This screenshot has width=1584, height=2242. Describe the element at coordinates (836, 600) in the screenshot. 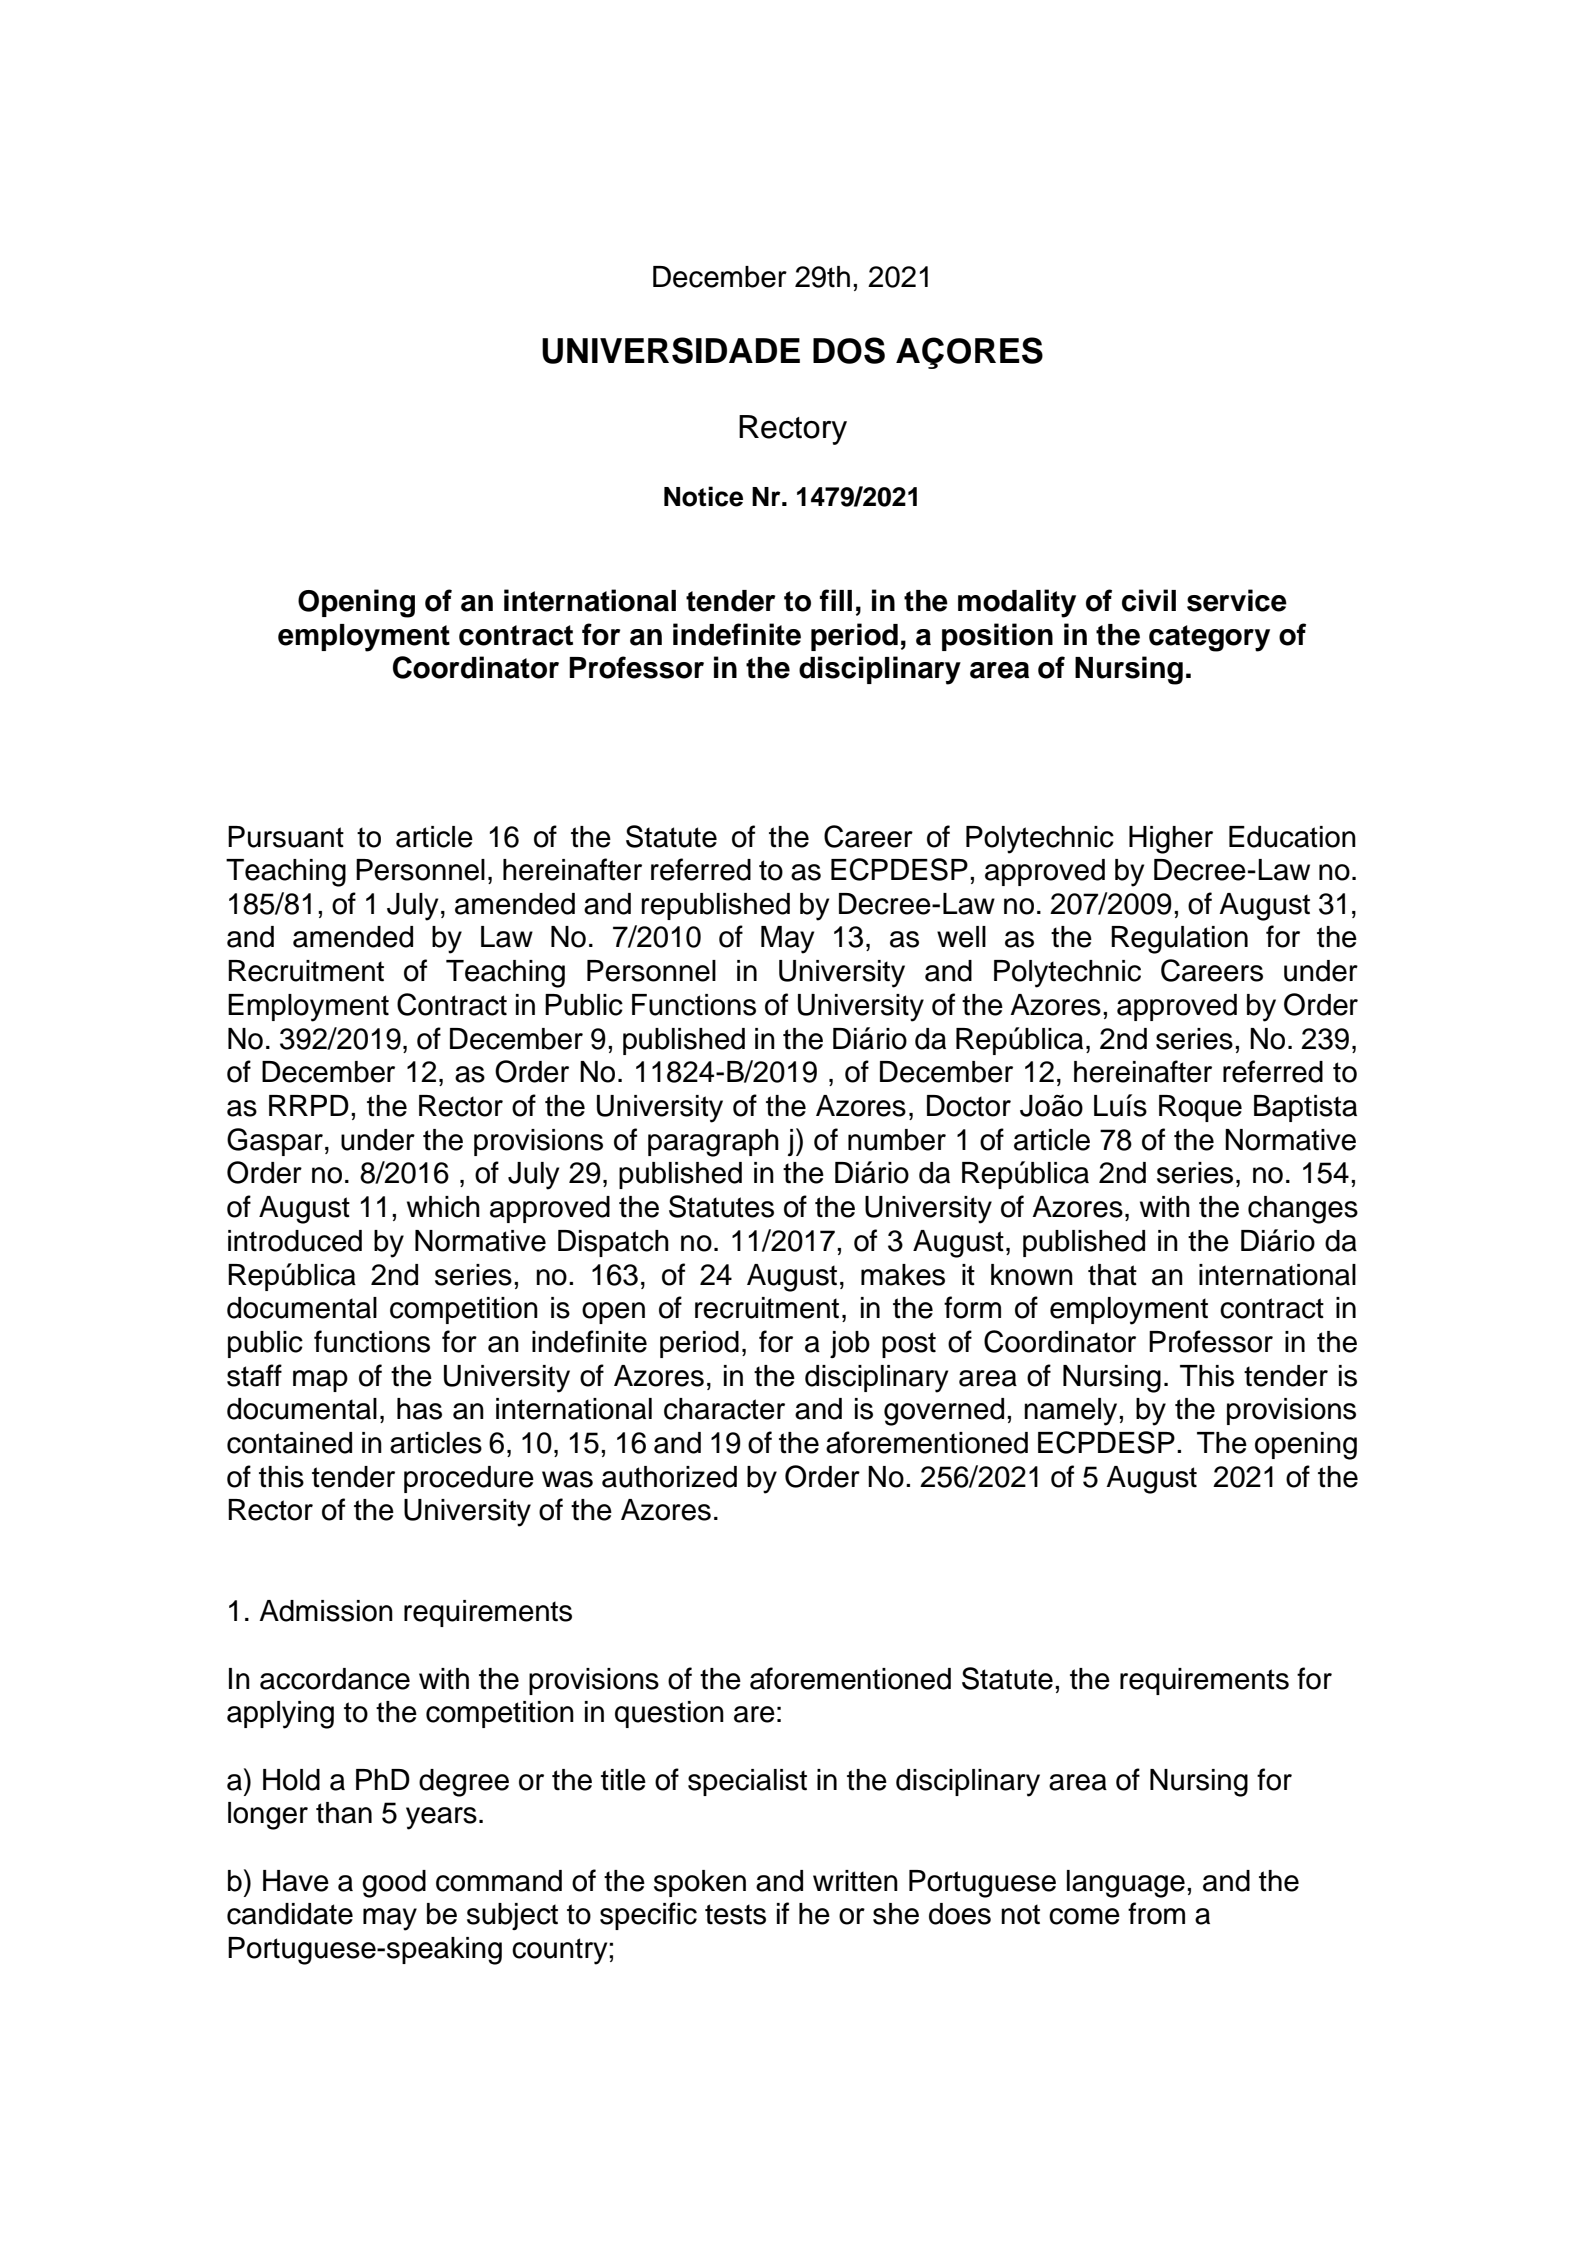

I see `fill` at that location.
